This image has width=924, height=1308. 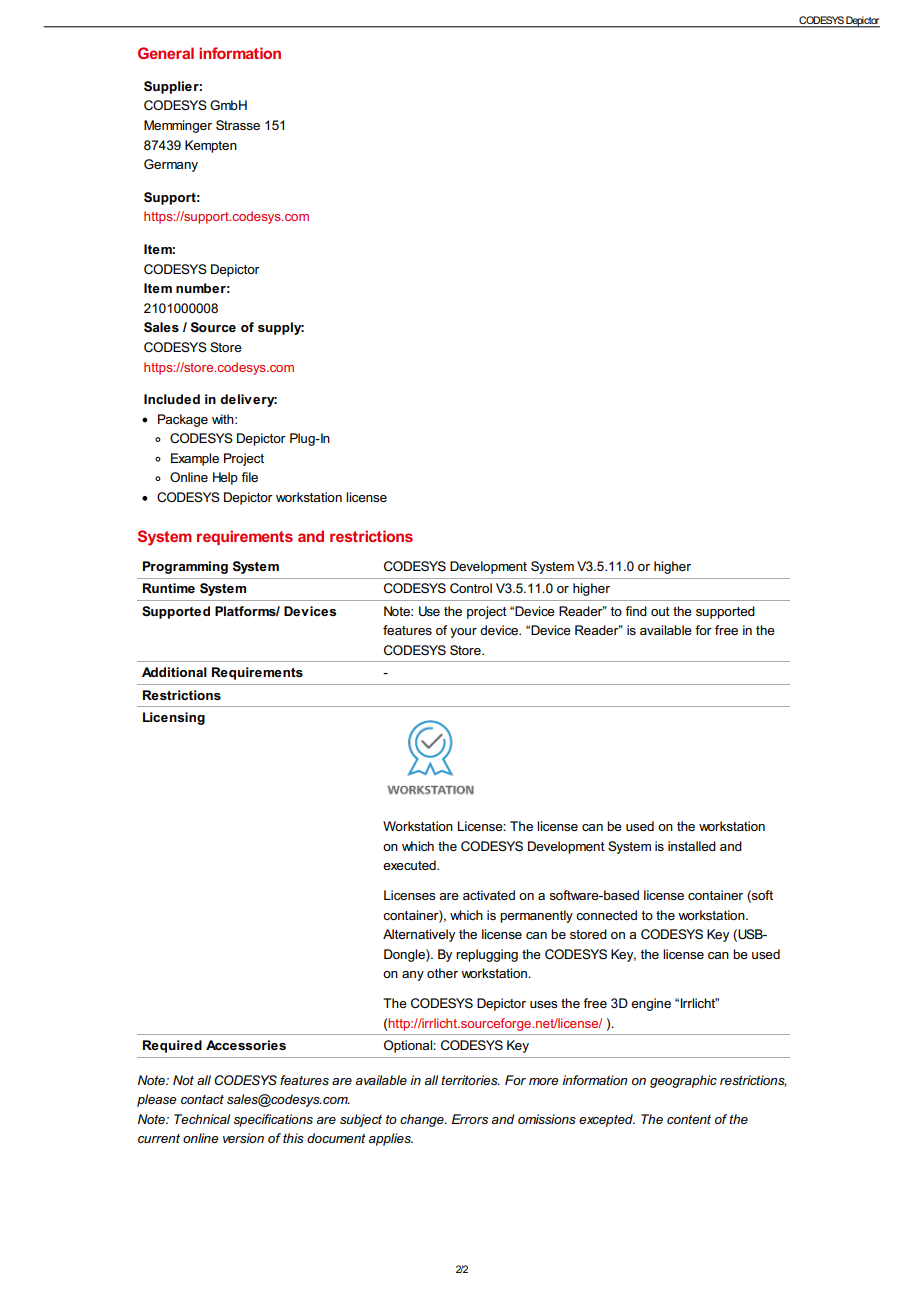 What do you see at coordinates (410, 865) in the image?
I see `executed` at bounding box center [410, 865].
